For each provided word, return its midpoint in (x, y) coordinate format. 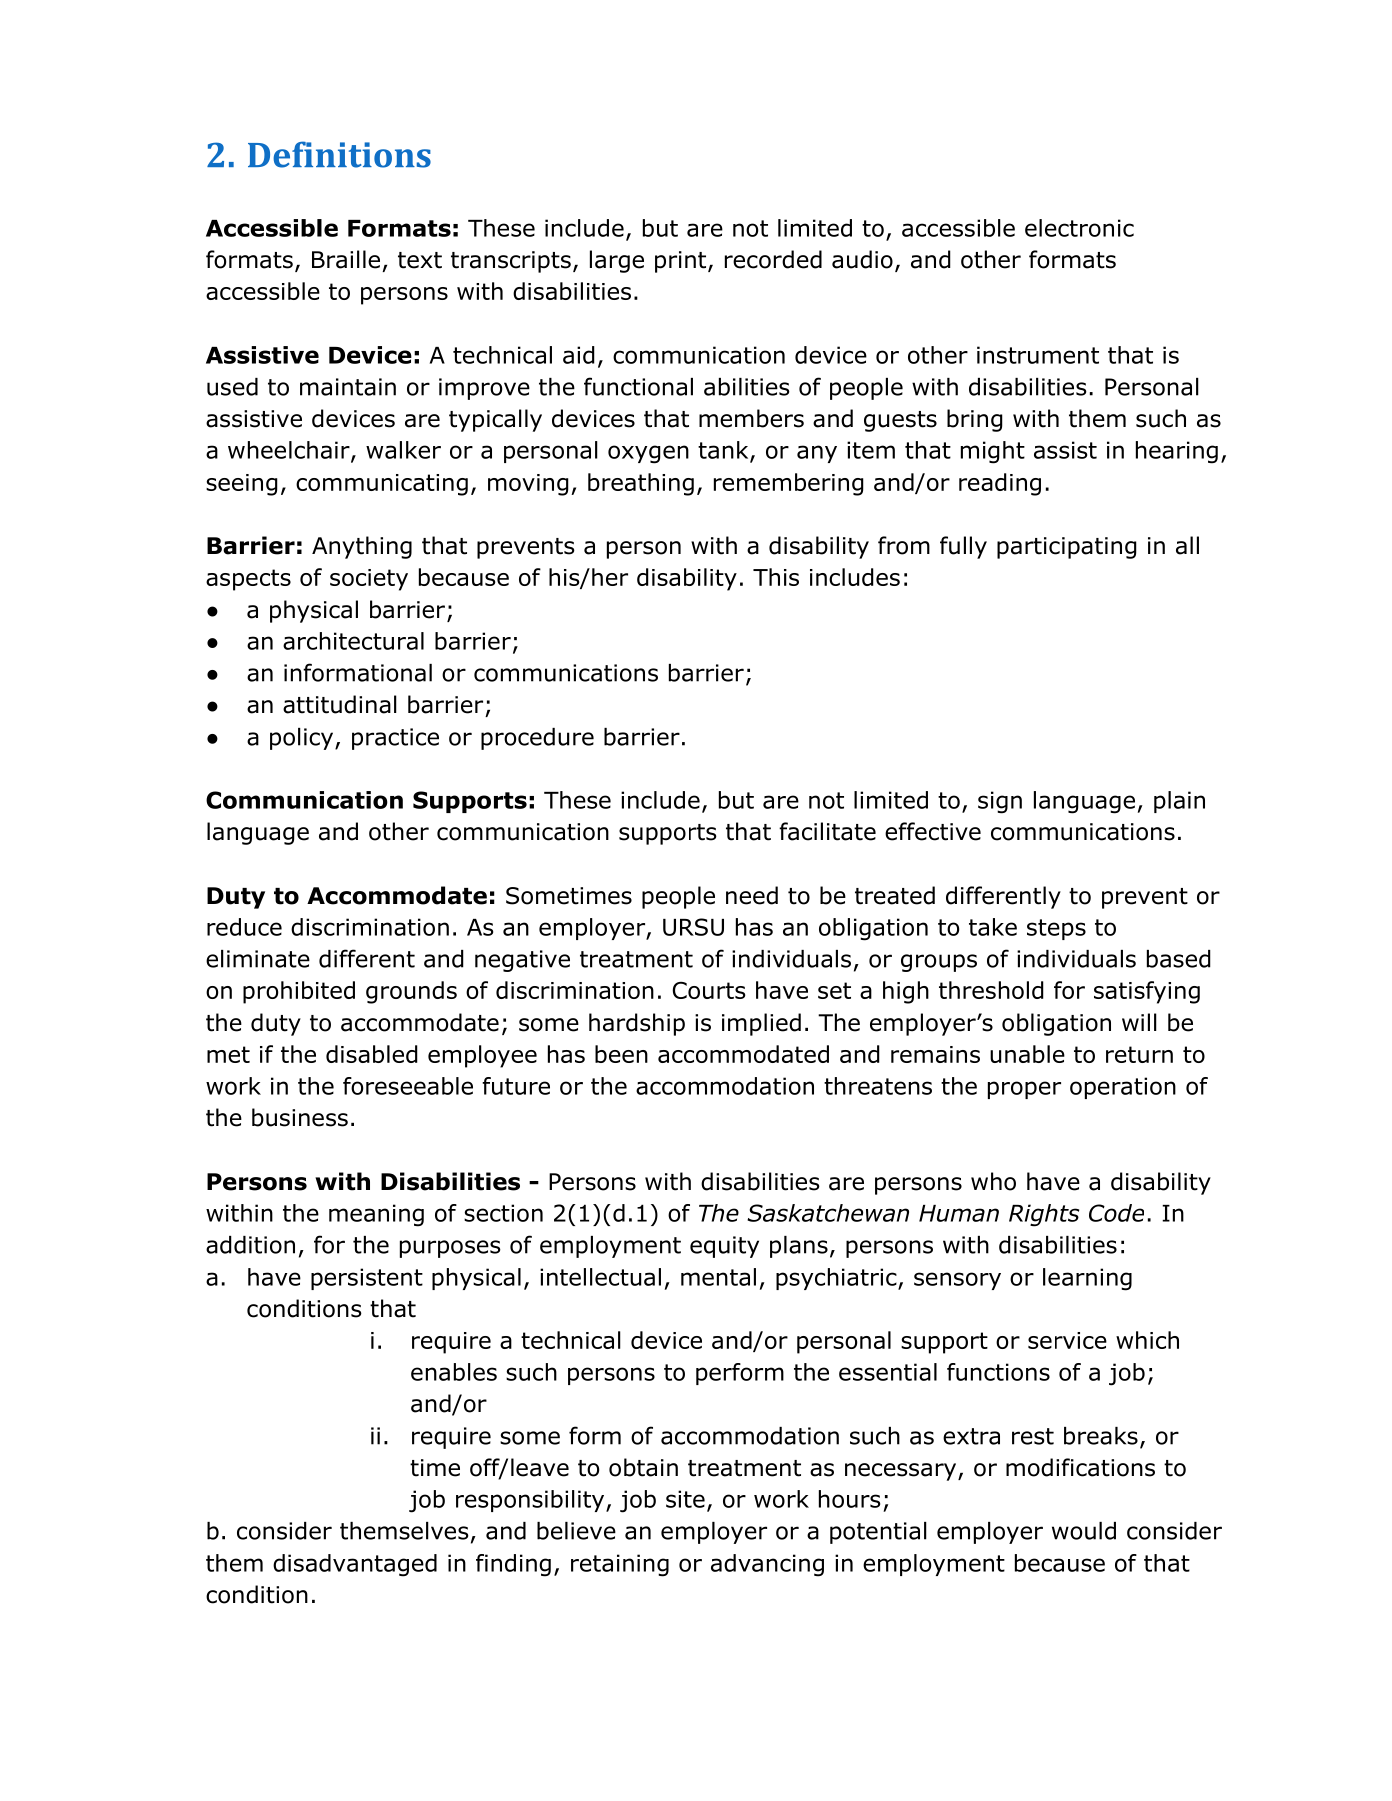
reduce (244, 927)
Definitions (339, 154)
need (752, 895)
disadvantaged (355, 1565)
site (685, 1499)
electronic (1079, 228)
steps (1056, 929)
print (682, 262)
